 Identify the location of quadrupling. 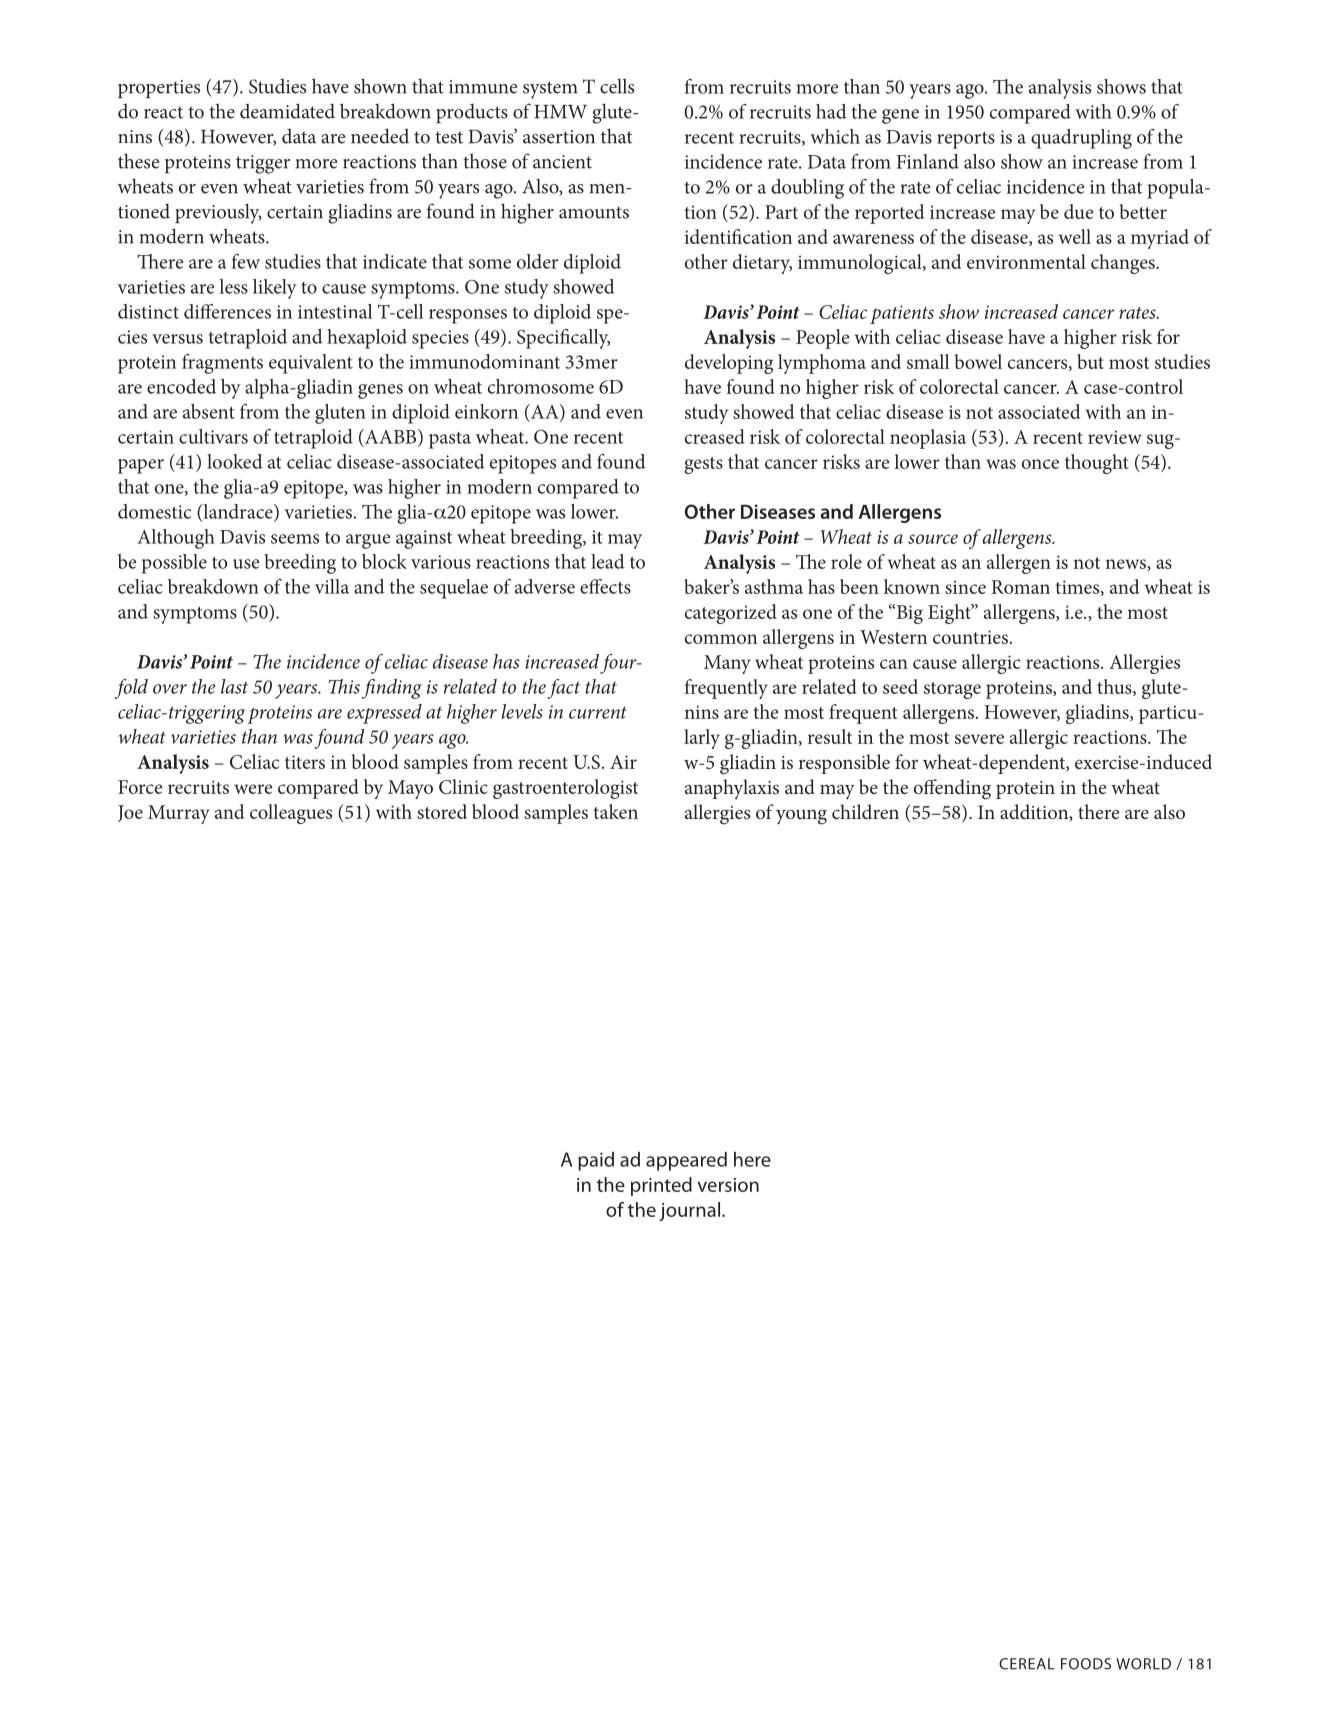
(1081, 139).
